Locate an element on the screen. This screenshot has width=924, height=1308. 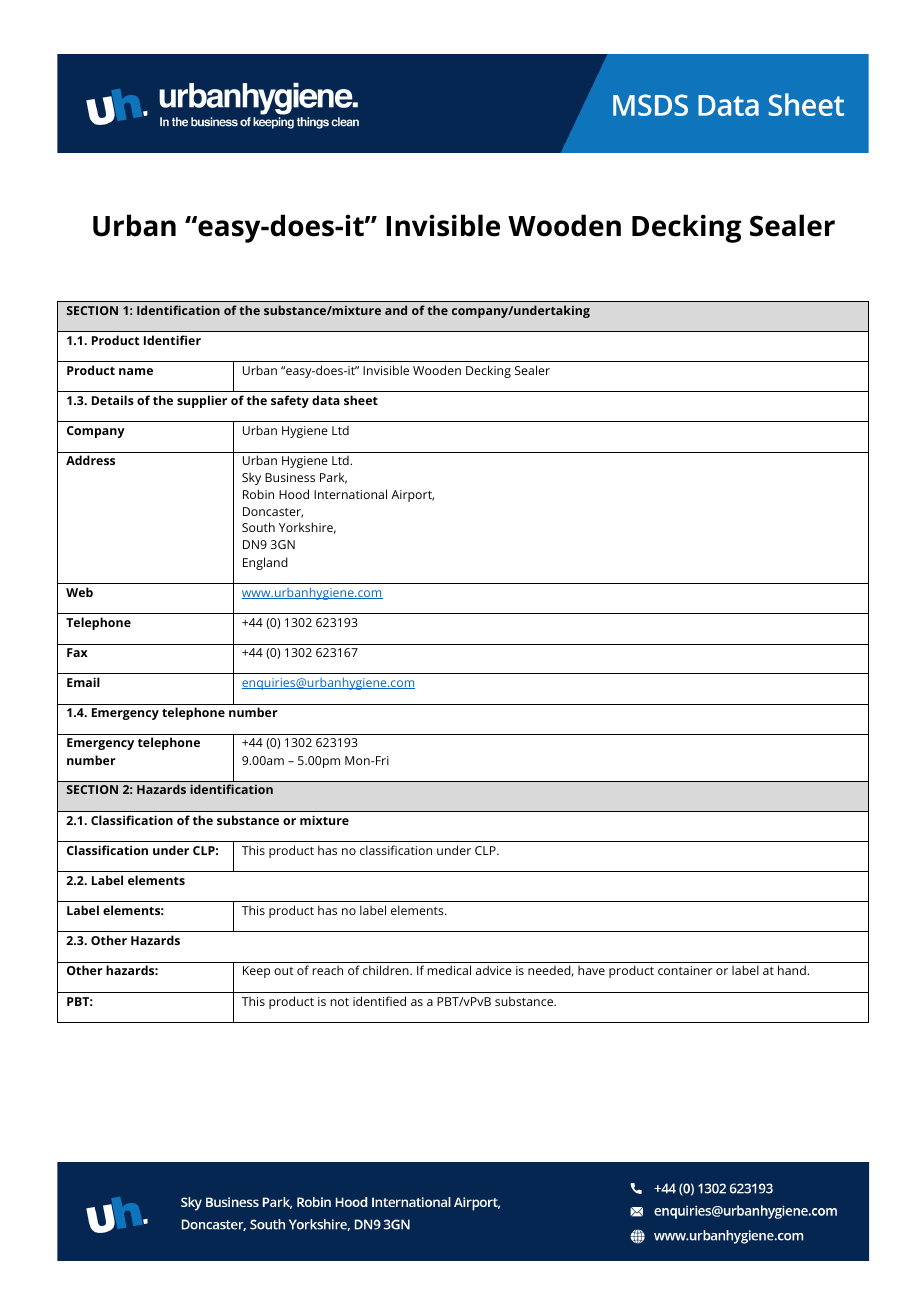
sheet is located at coordinates (361, 400).
